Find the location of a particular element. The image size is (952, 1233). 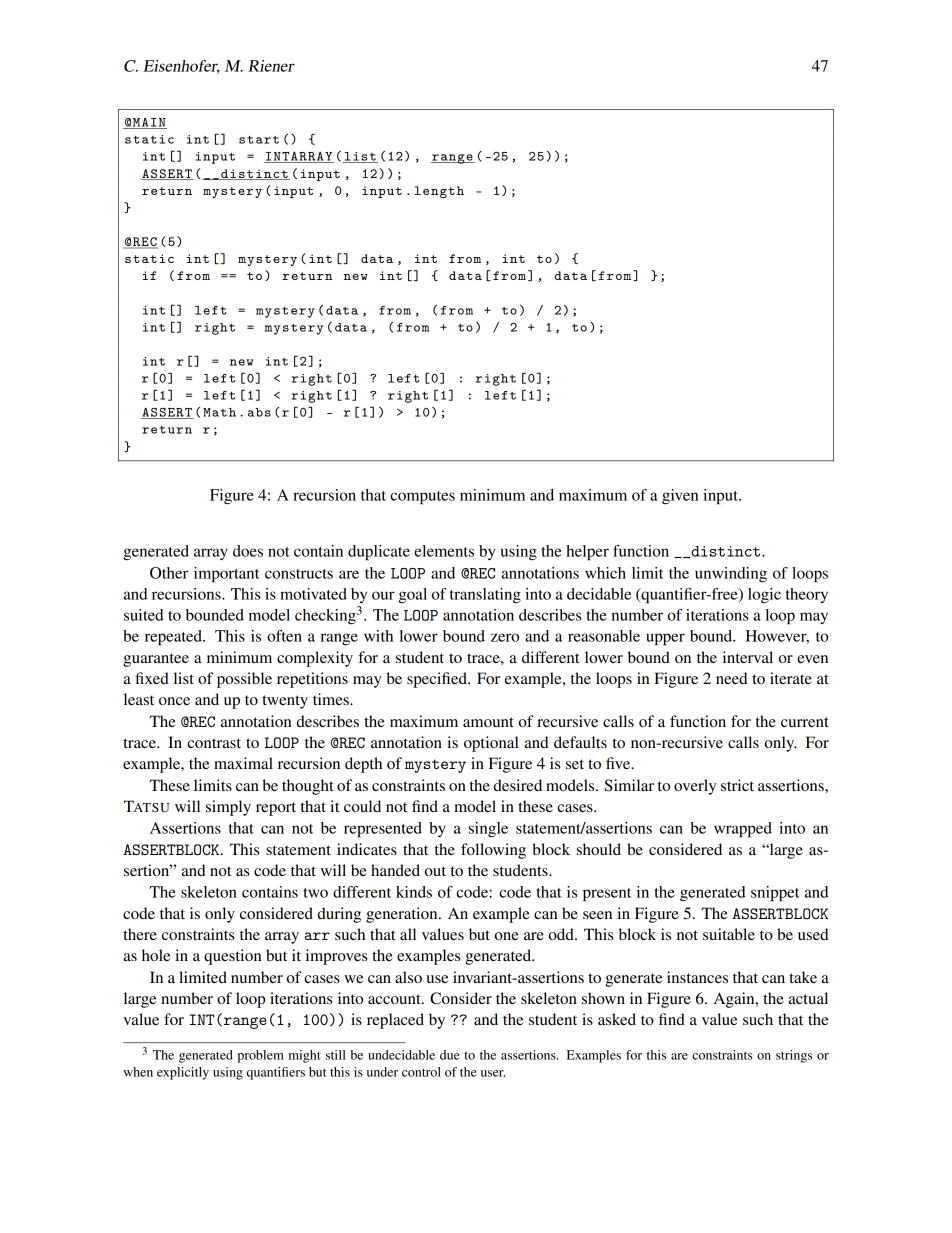

Again is located at coordinates (735, 1000).
